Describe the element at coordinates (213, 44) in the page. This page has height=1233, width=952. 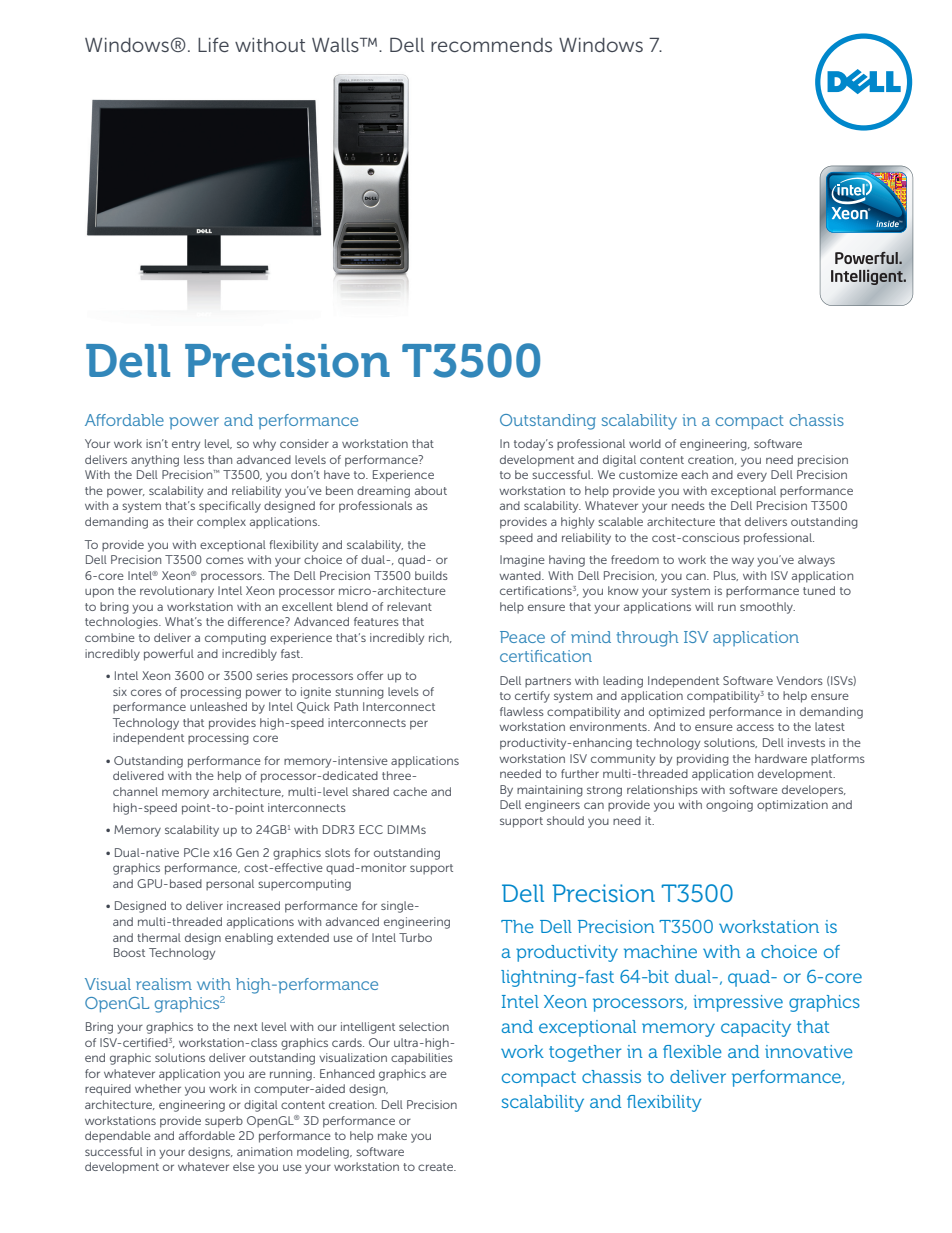
I see `Life` at that location.
